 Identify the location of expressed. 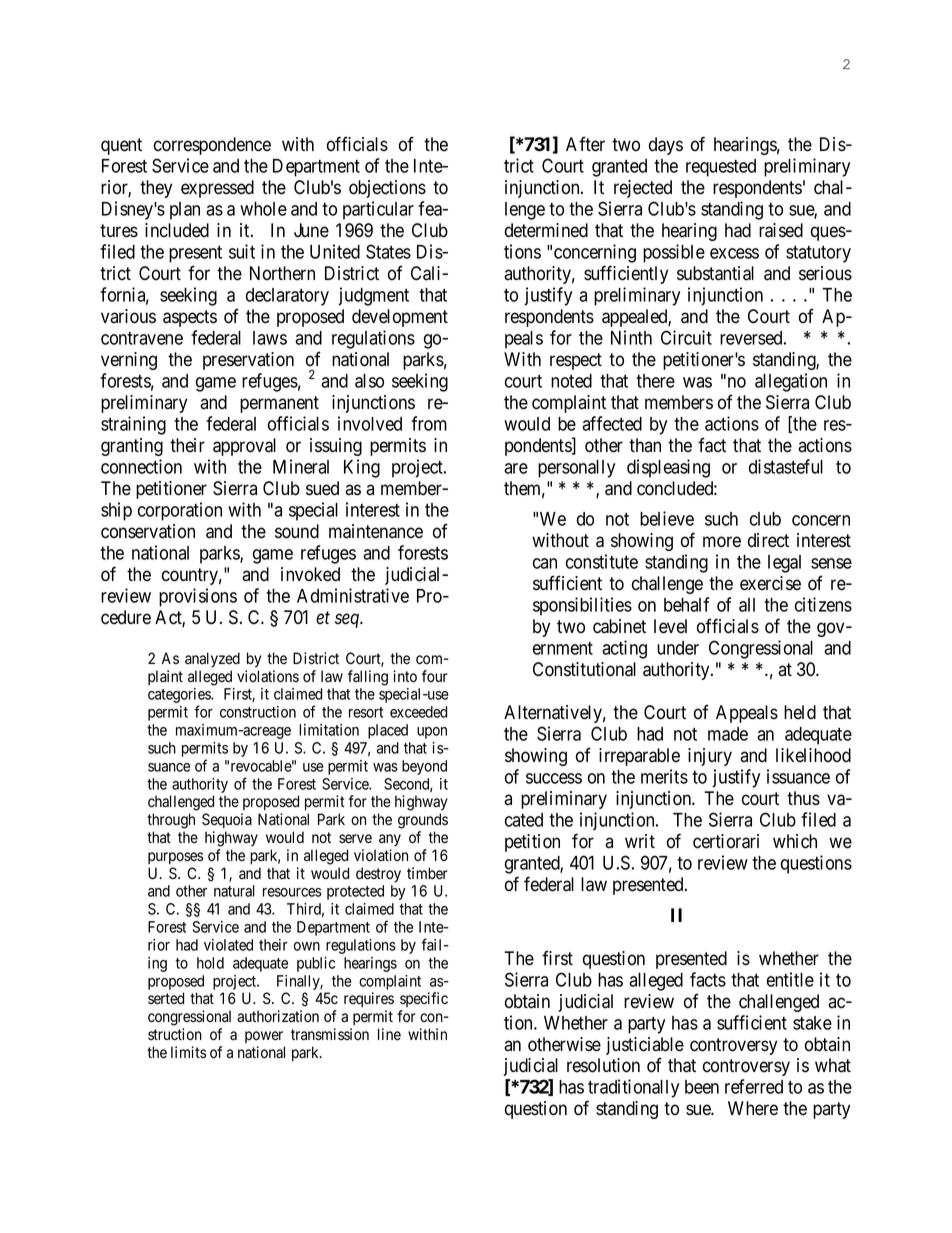
(217, 189).
